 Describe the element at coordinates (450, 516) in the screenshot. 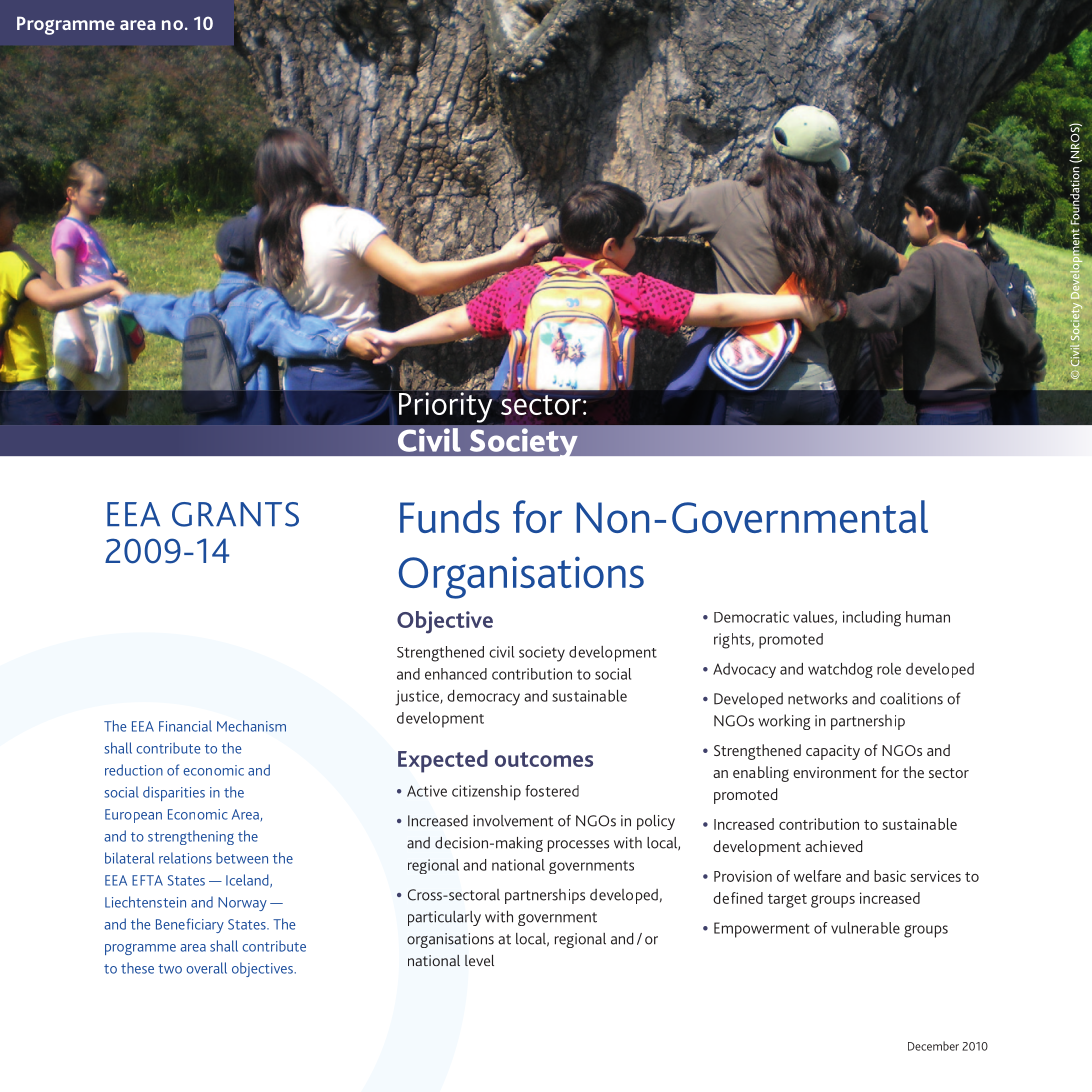

I see `Funds` at that location.
